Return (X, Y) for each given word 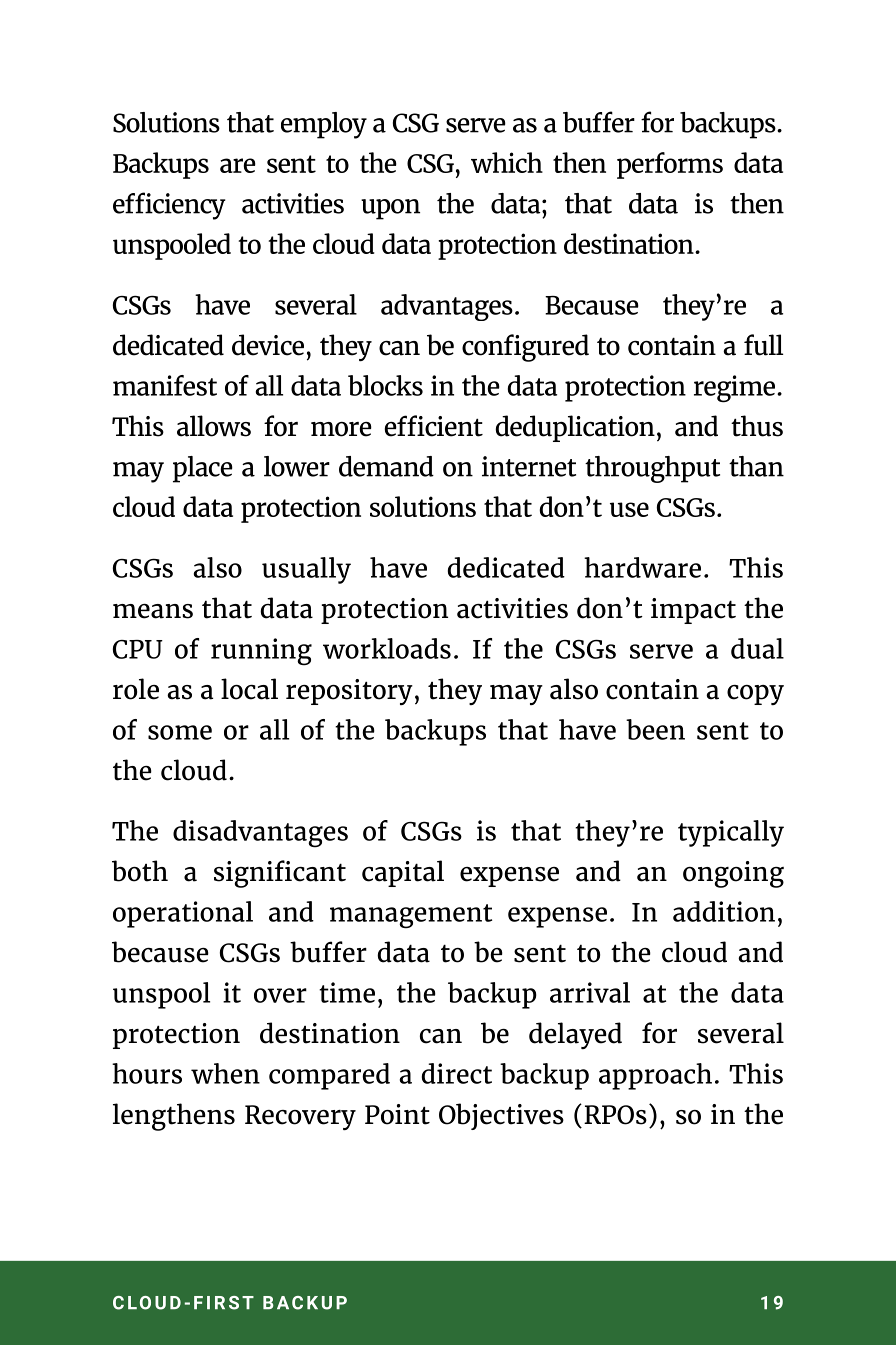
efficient (434, 426)
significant (280, 874)
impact (693, 611)
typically (731, 833)
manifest (165, 385)
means (153, 611)
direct (457, 1073)
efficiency (169, 206)
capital (403, 873)
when (225, 1073)
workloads (387, 648)
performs (670, 165)
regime (734, 389)
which (507, 162)
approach (655, 1076)
